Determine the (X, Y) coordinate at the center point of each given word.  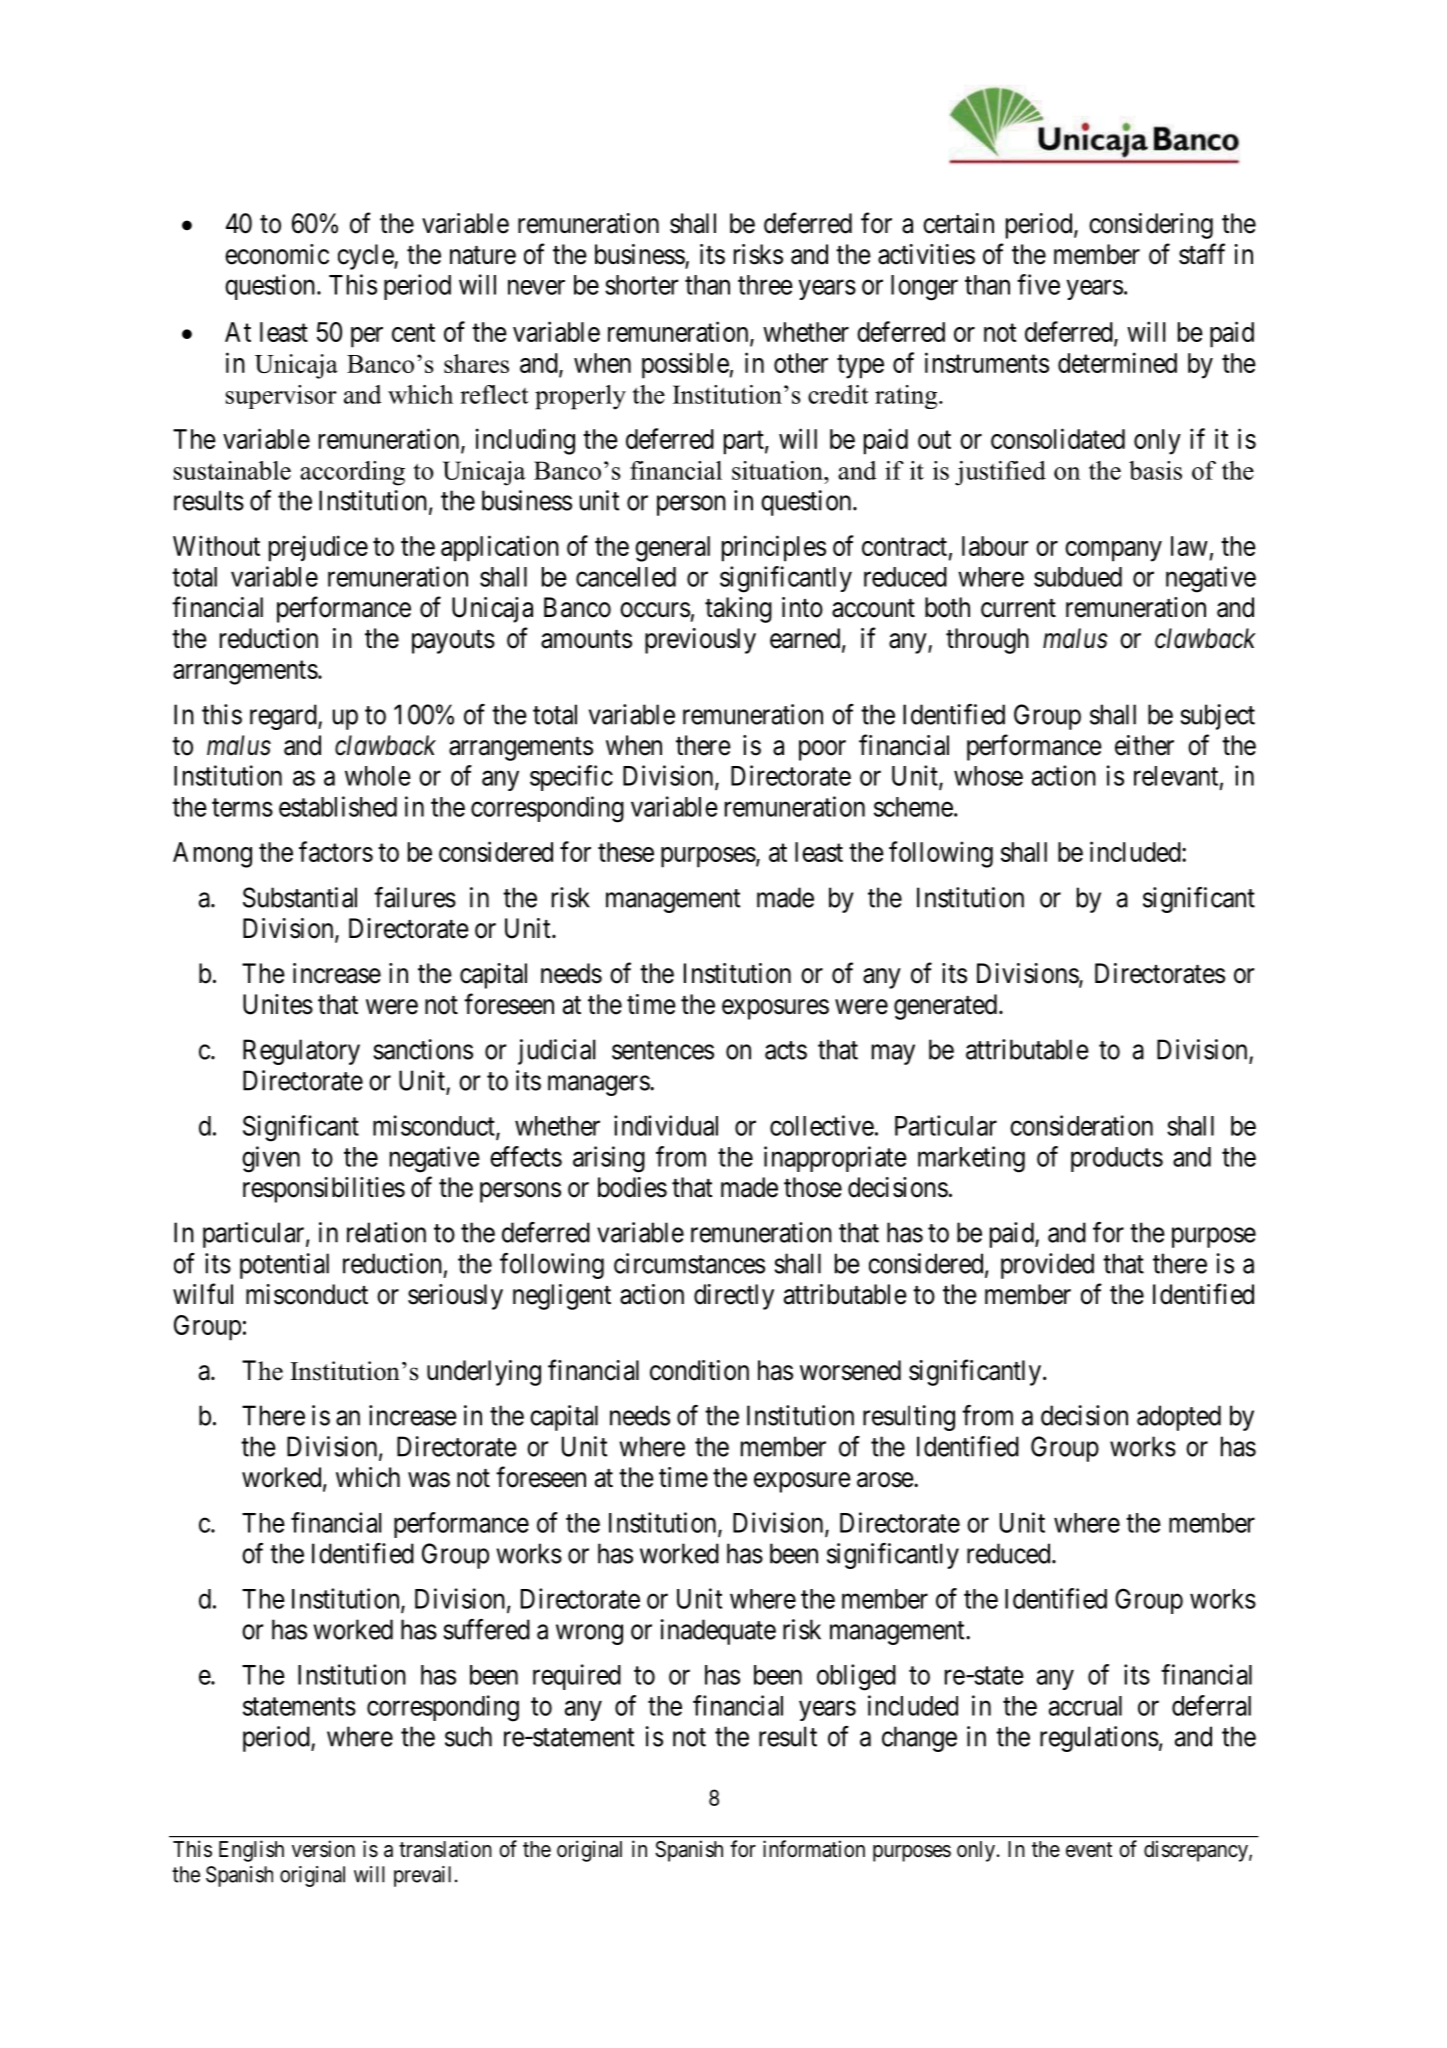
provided (1047, 1266)
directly (734, 1297)
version (323, 1848)
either (1144, 745)
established (338, 806)
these (626, 852)
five (1038, 284)
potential (284, 1266)
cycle (366, 257)
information (814, 1849)
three (765, 285)
